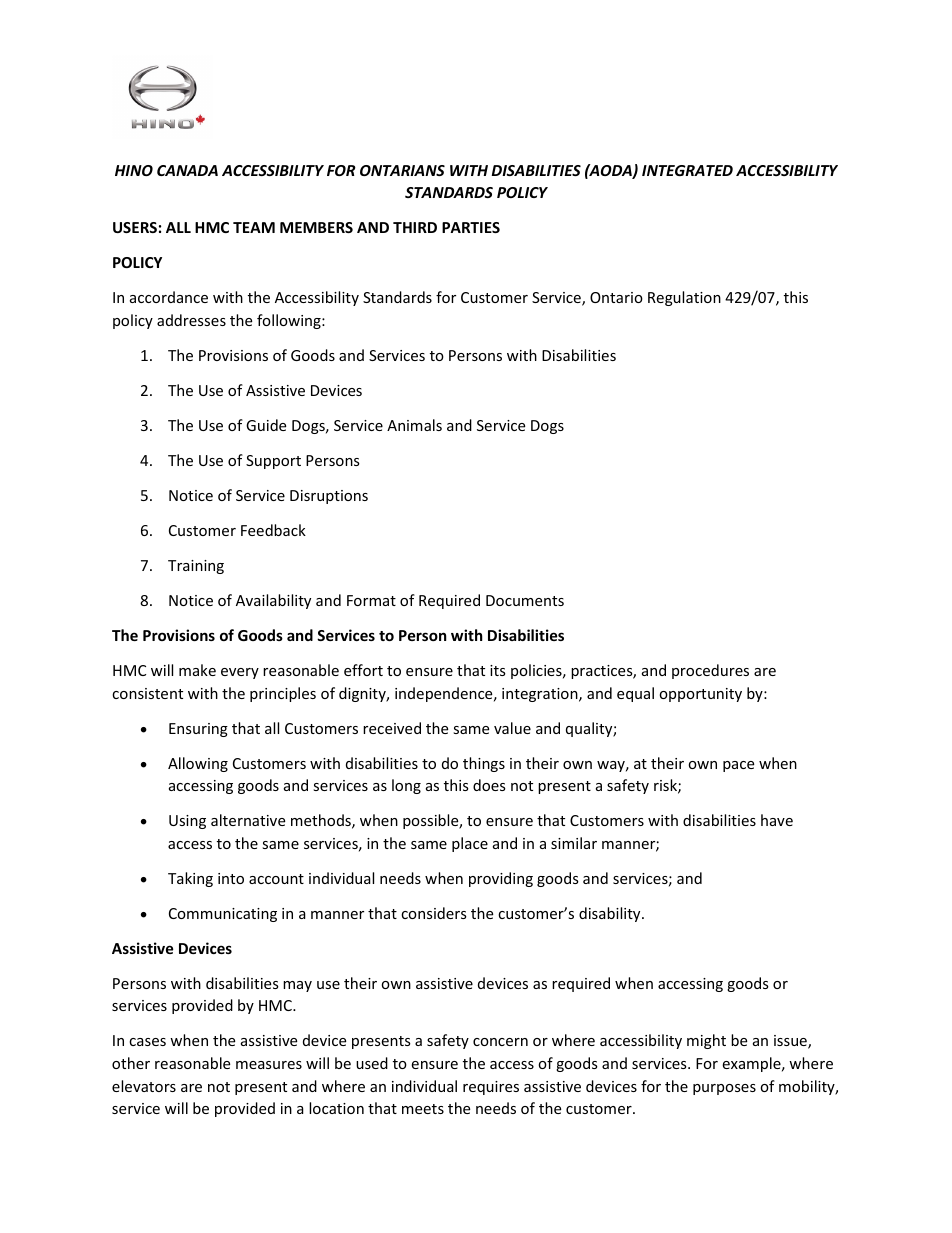  I want to click on into, so click(231, 878).
